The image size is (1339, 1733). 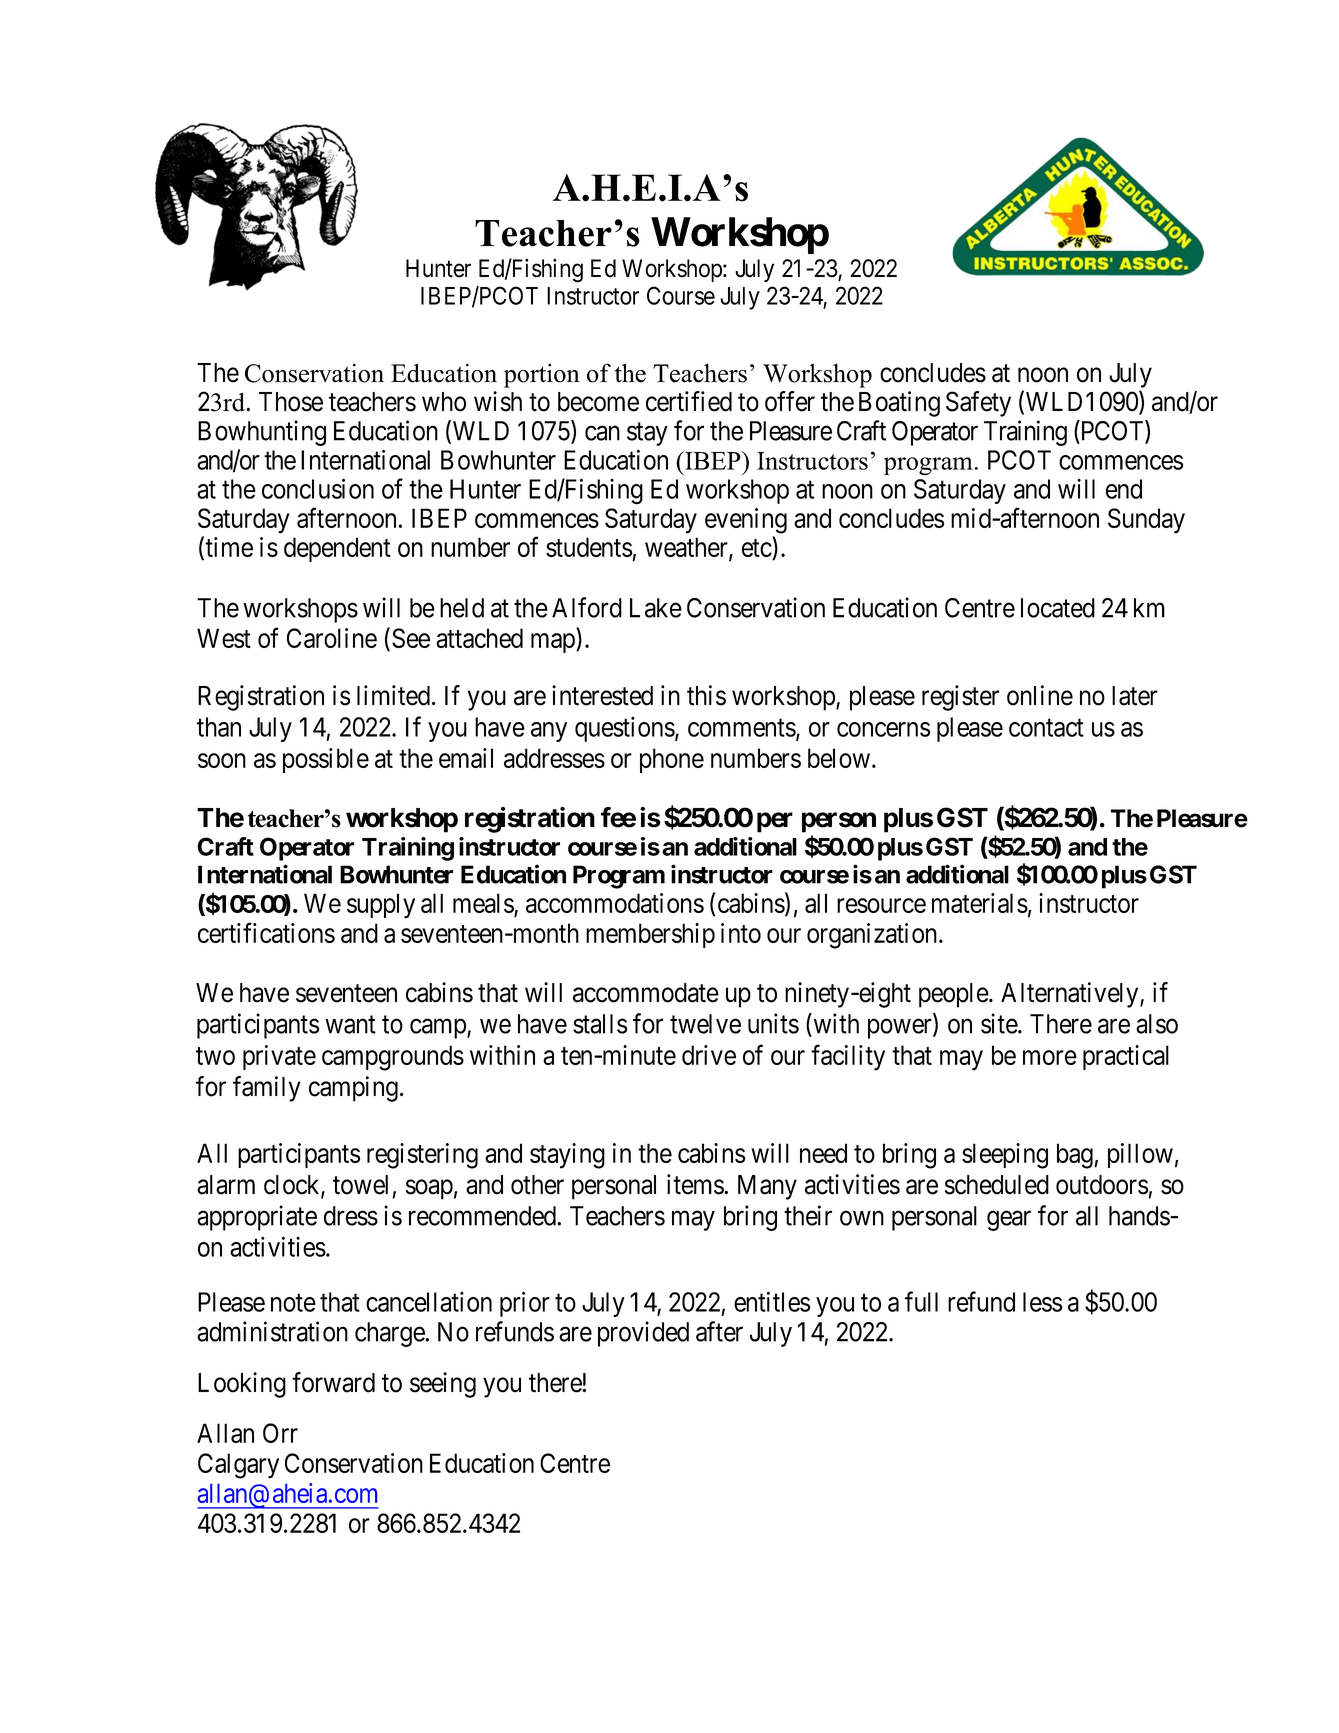 I want to click on certified, so click(x=689, y=401).
